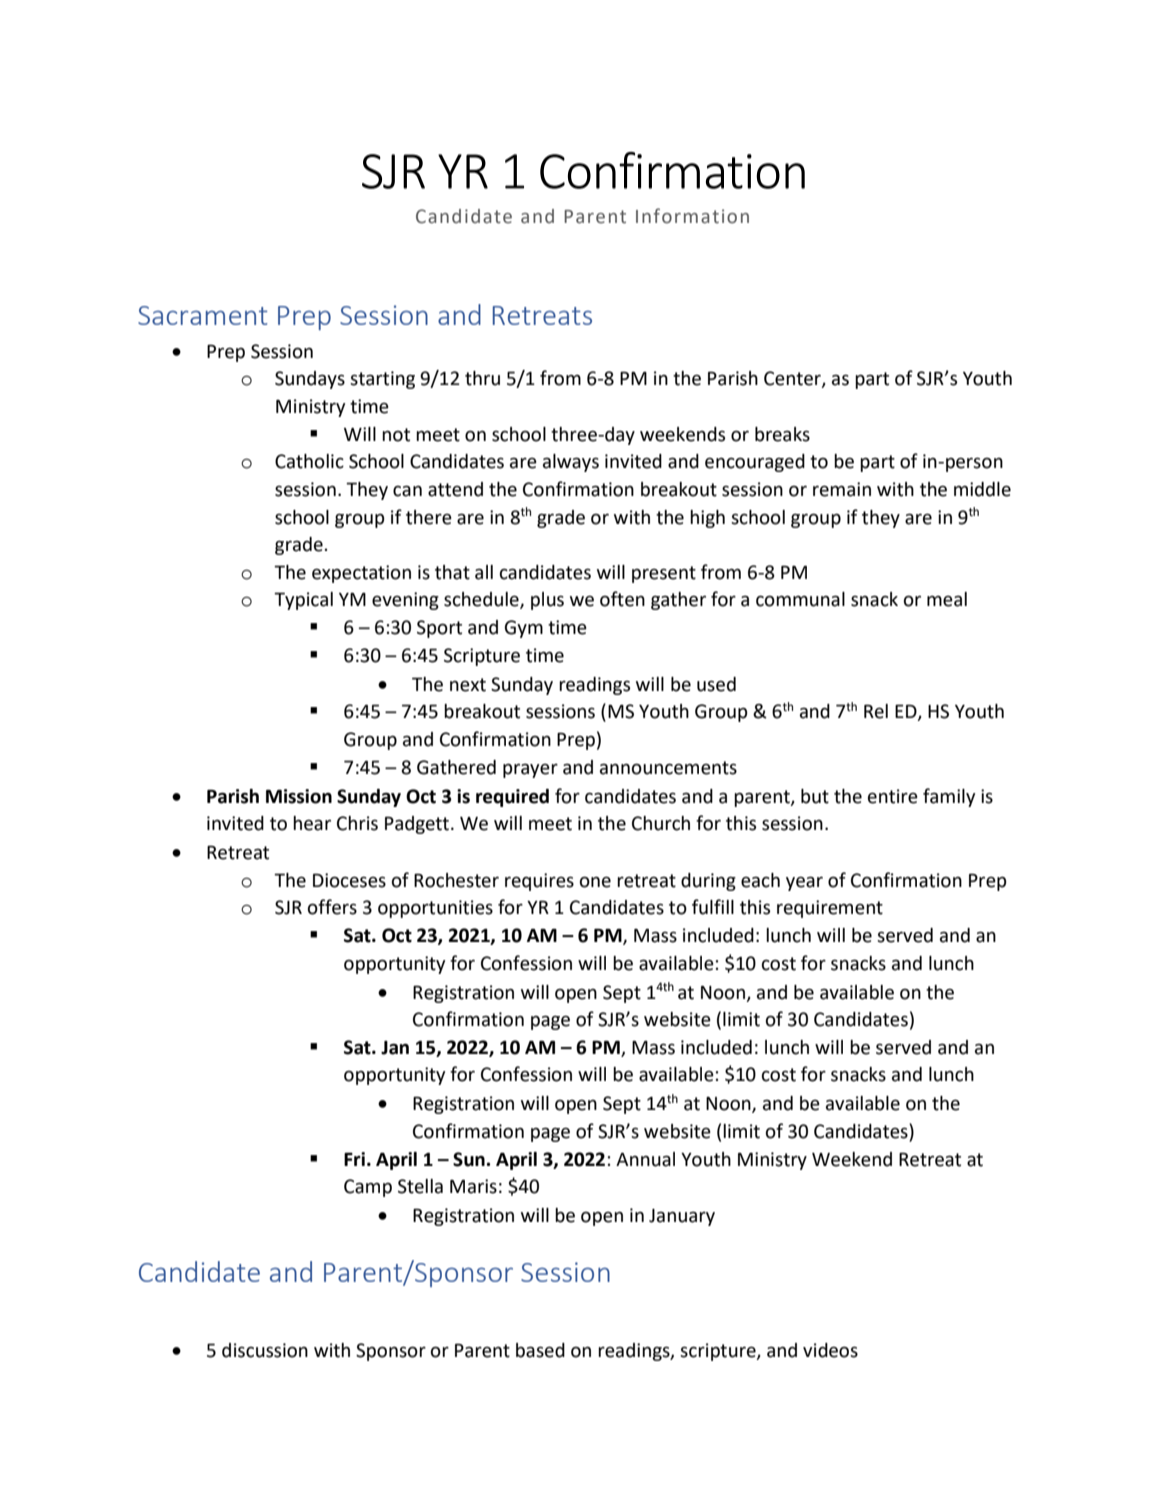 The image size is (1168, 1512). I want to click on requirement, so click(830, 909).
